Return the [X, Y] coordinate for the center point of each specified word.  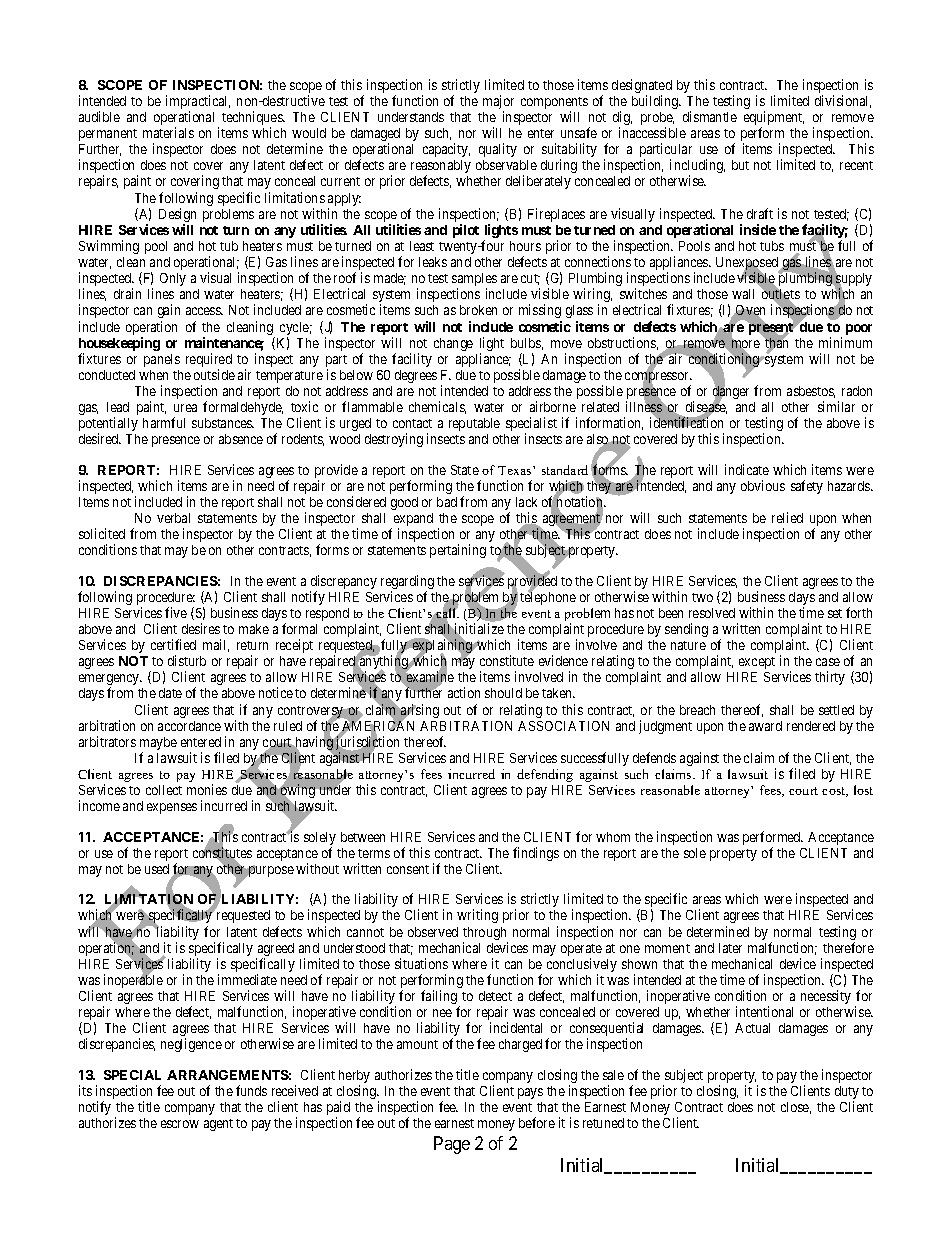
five [176, 612]
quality [498, 150]
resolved [712, 613]
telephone [548, 597]
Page [452, 1145]
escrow [180, 1124]
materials [168, 132]
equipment [774, 119]
